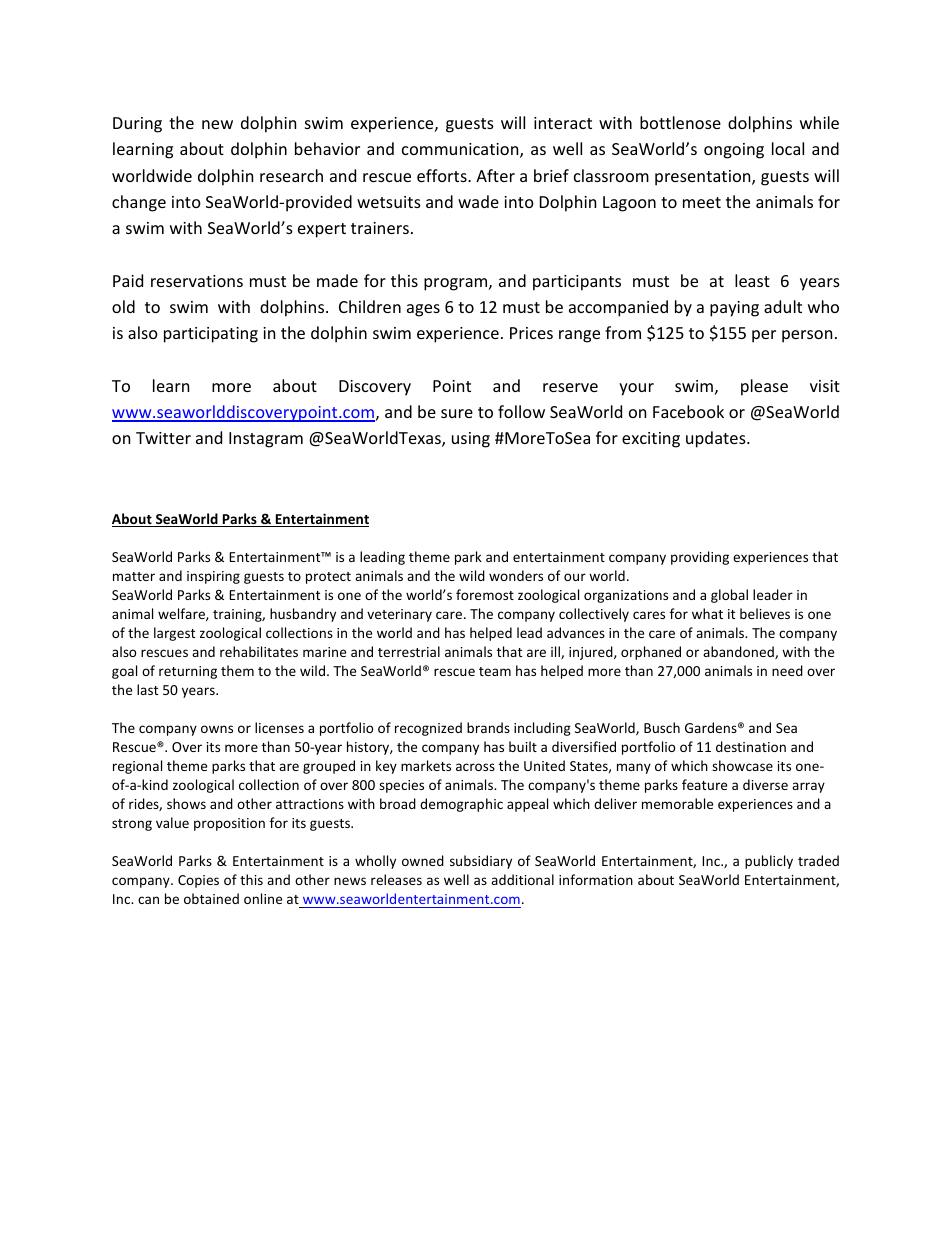 The width and height of the document is (952, 1233). What do you see at coordinates (198, 881) in the document?
I see `Copies` at bounding box center [198, 881].
